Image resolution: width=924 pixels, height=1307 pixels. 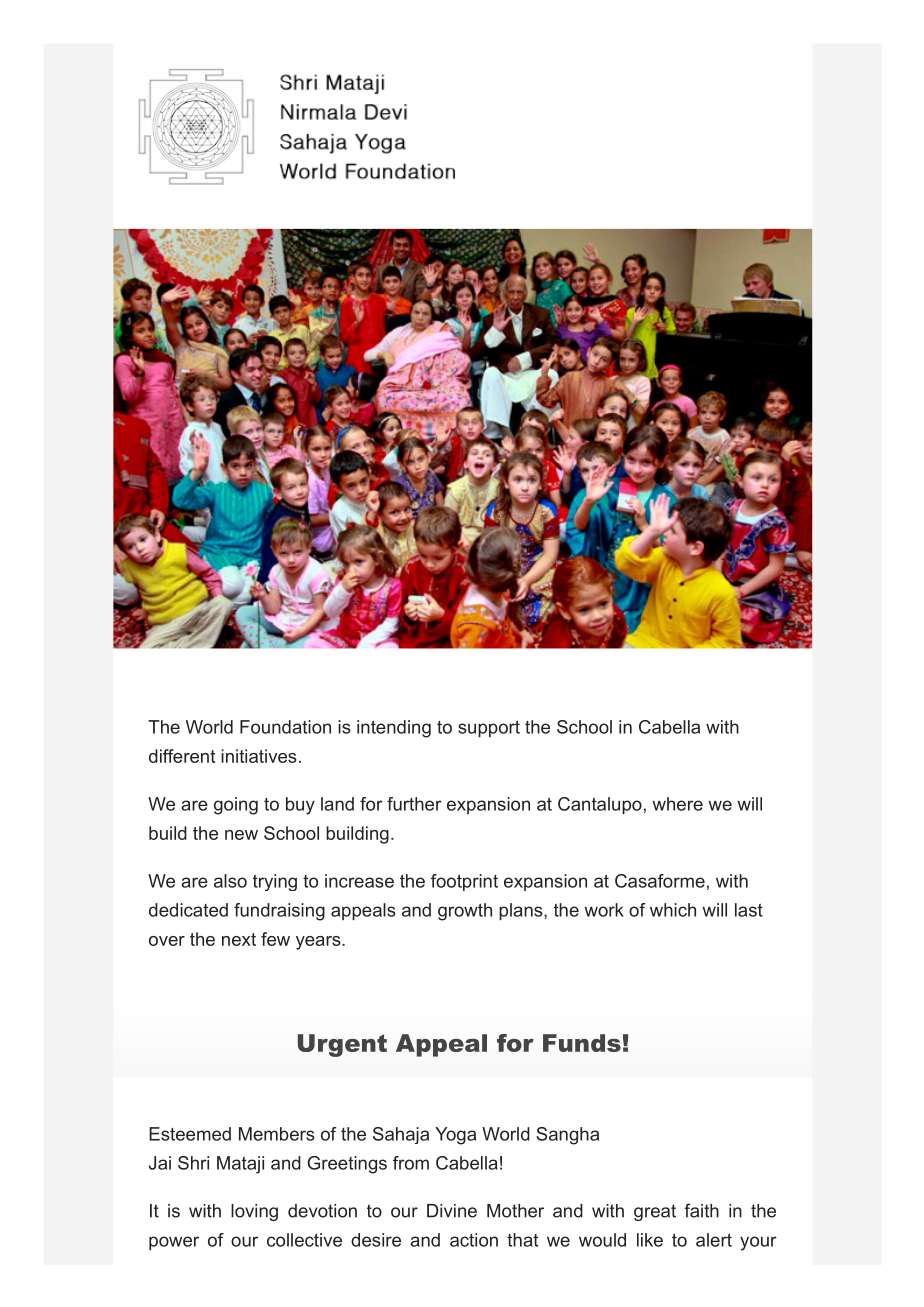 I want to click on loving, so click(x=254, y=1212).
